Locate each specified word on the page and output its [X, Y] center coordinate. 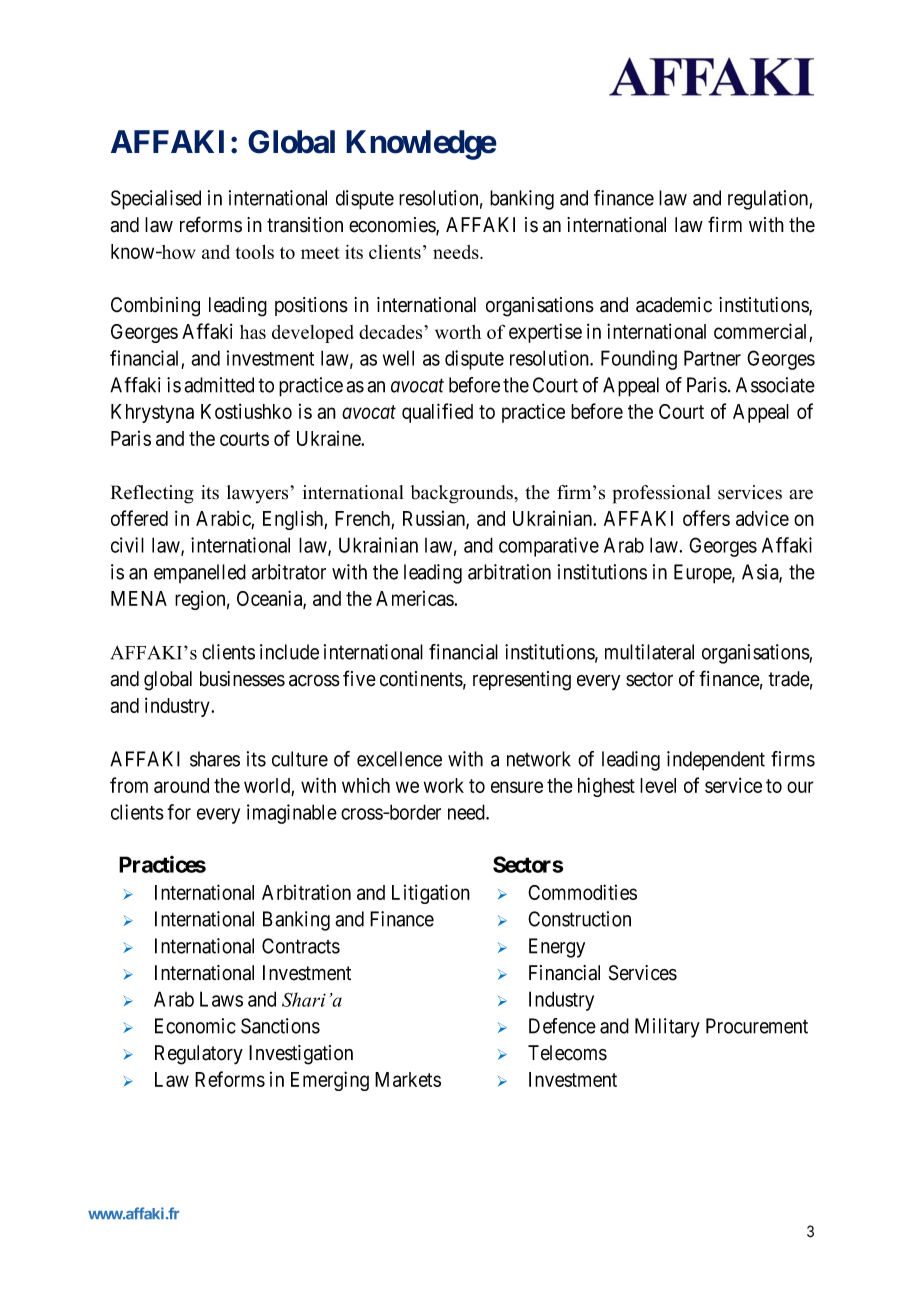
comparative [549, 547]
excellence [399, 759]
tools [254, 252]
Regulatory [199, 1055]
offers [706, 518]
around [181, 785]
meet [320, 253]
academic [674, 305]
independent [716, 761]
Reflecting [152, 494]
